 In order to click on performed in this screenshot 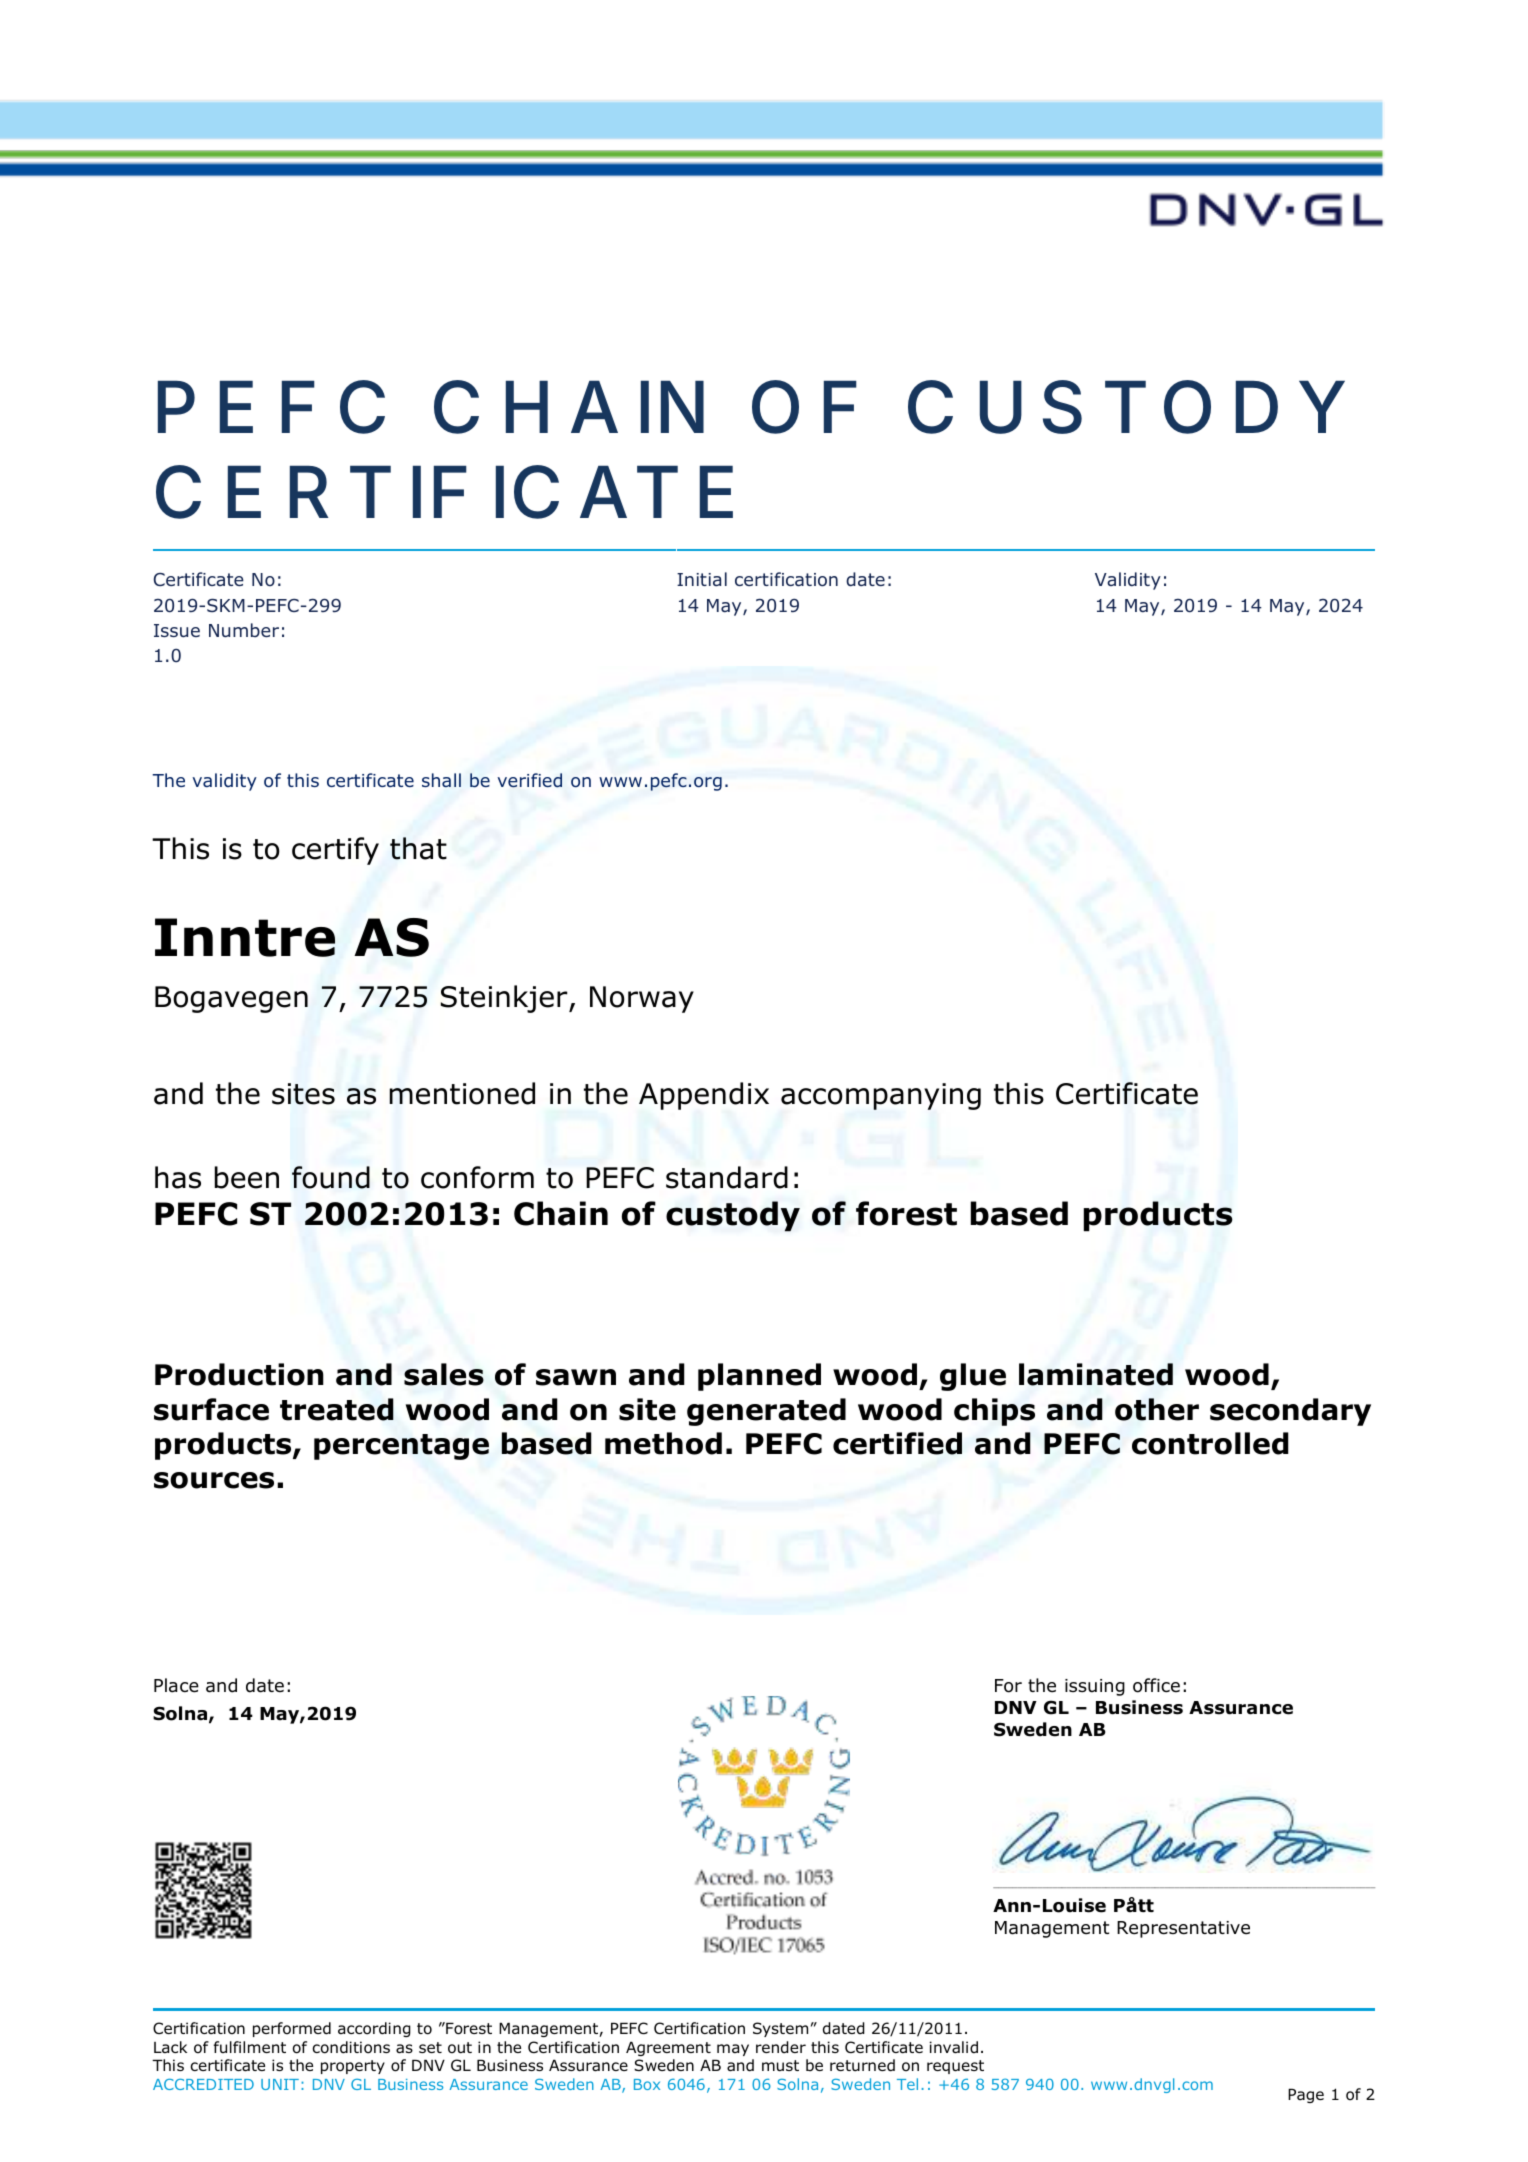, I will do `click(292, 2029)`.
